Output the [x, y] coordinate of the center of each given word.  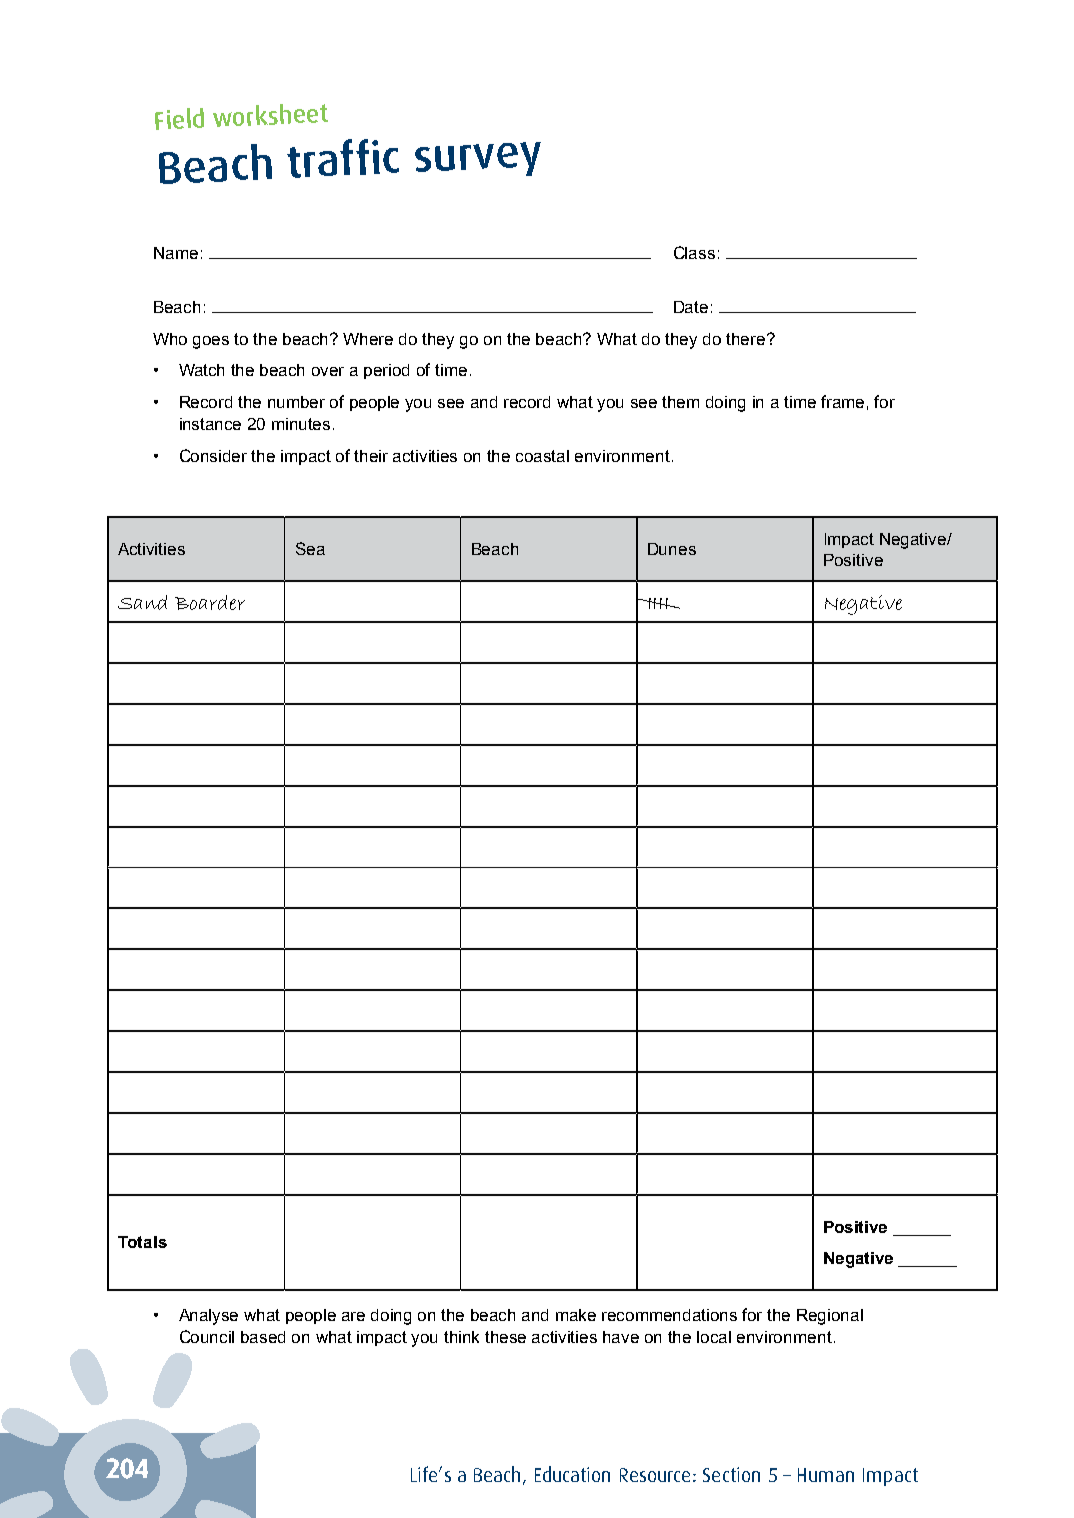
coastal [542, 456]
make [576, 1315]
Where [368, 339]
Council [207, 1336]
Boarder [210, 602]
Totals [142, 1242]
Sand [142, 602]
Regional [830, 1317]
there [747, 339]
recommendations [669, 1315]
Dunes [672, 549]
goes [211, 342]
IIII [658, 603]
